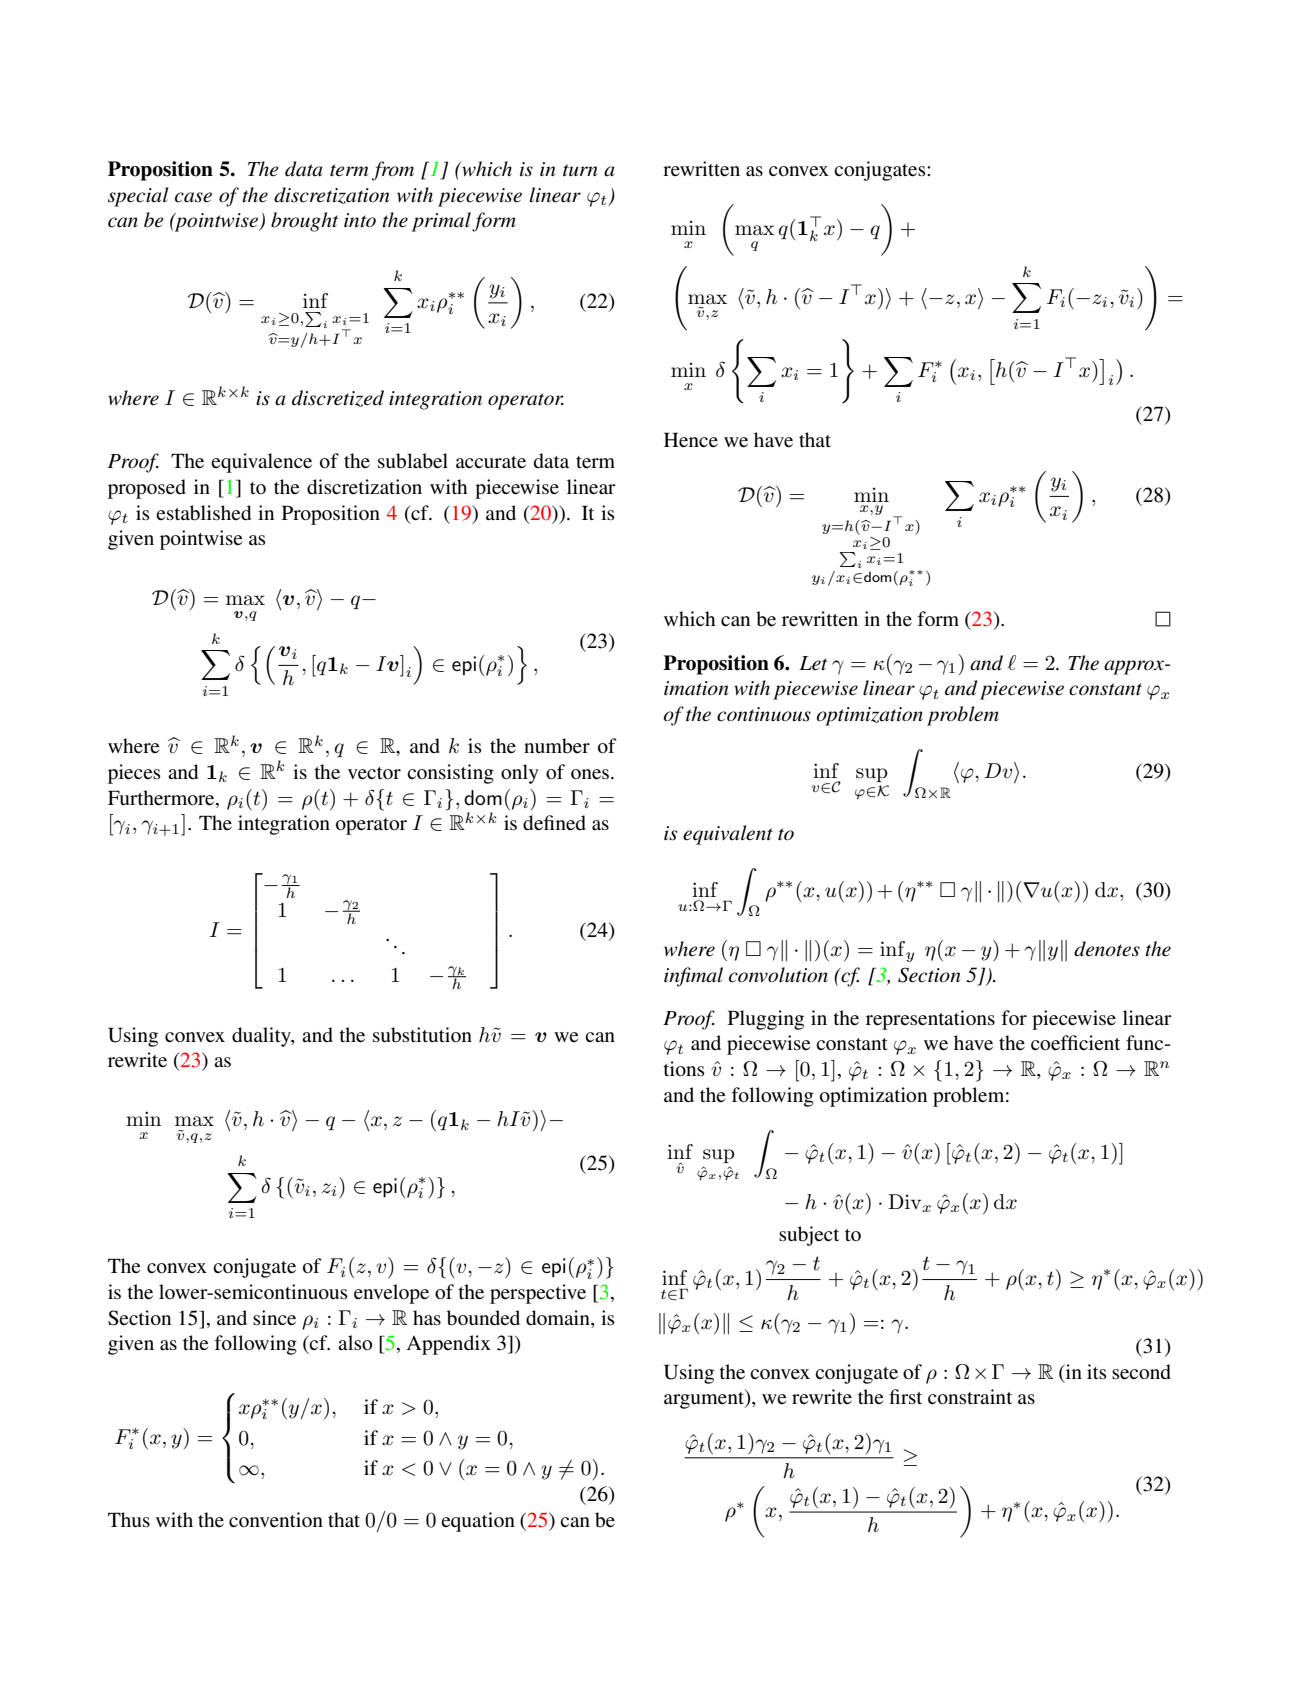 The height and width of the screenshot is (1701, 1315). I want to click on convention, so click(276, 1519).
